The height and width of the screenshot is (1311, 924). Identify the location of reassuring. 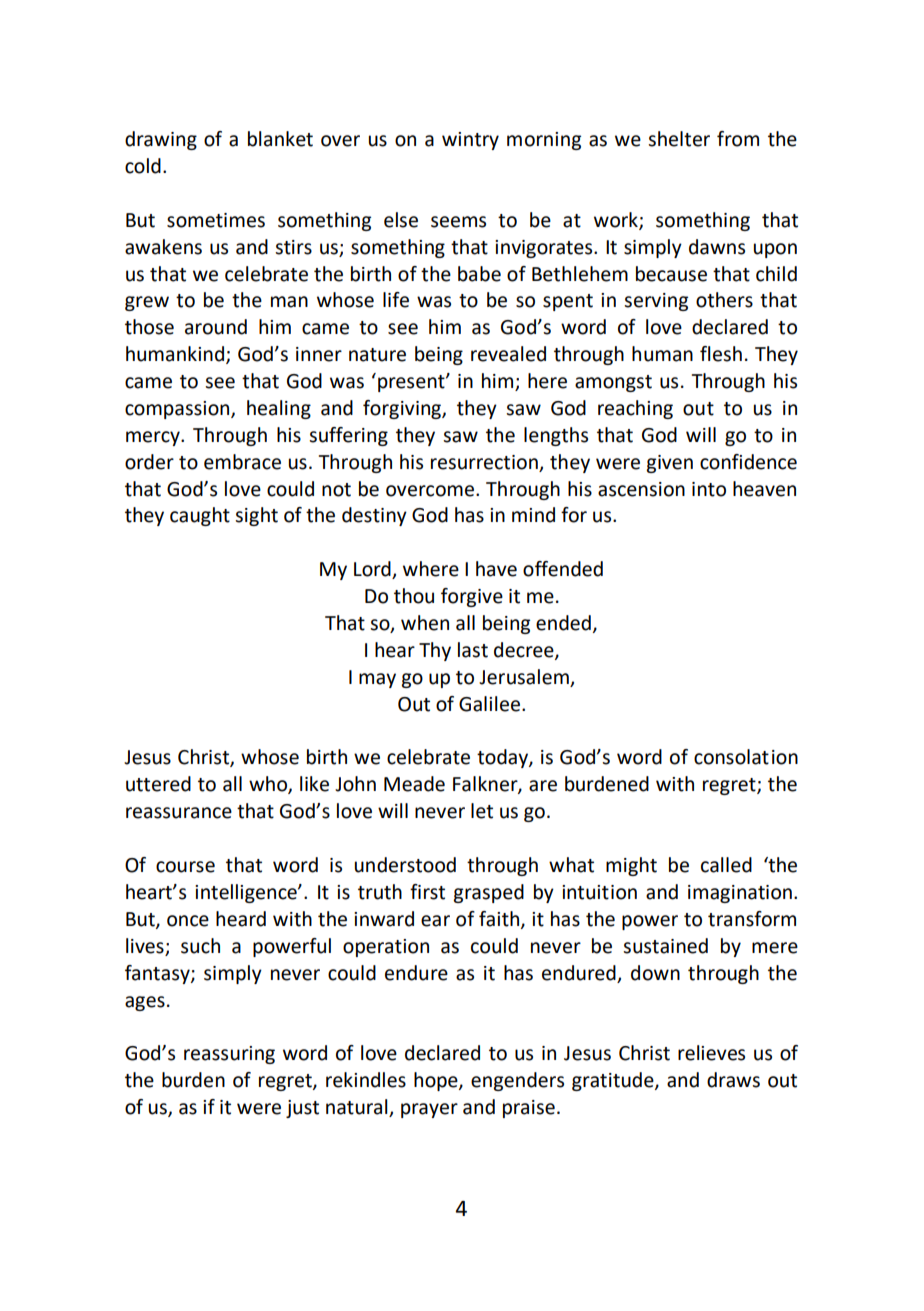
(229, 1055).
